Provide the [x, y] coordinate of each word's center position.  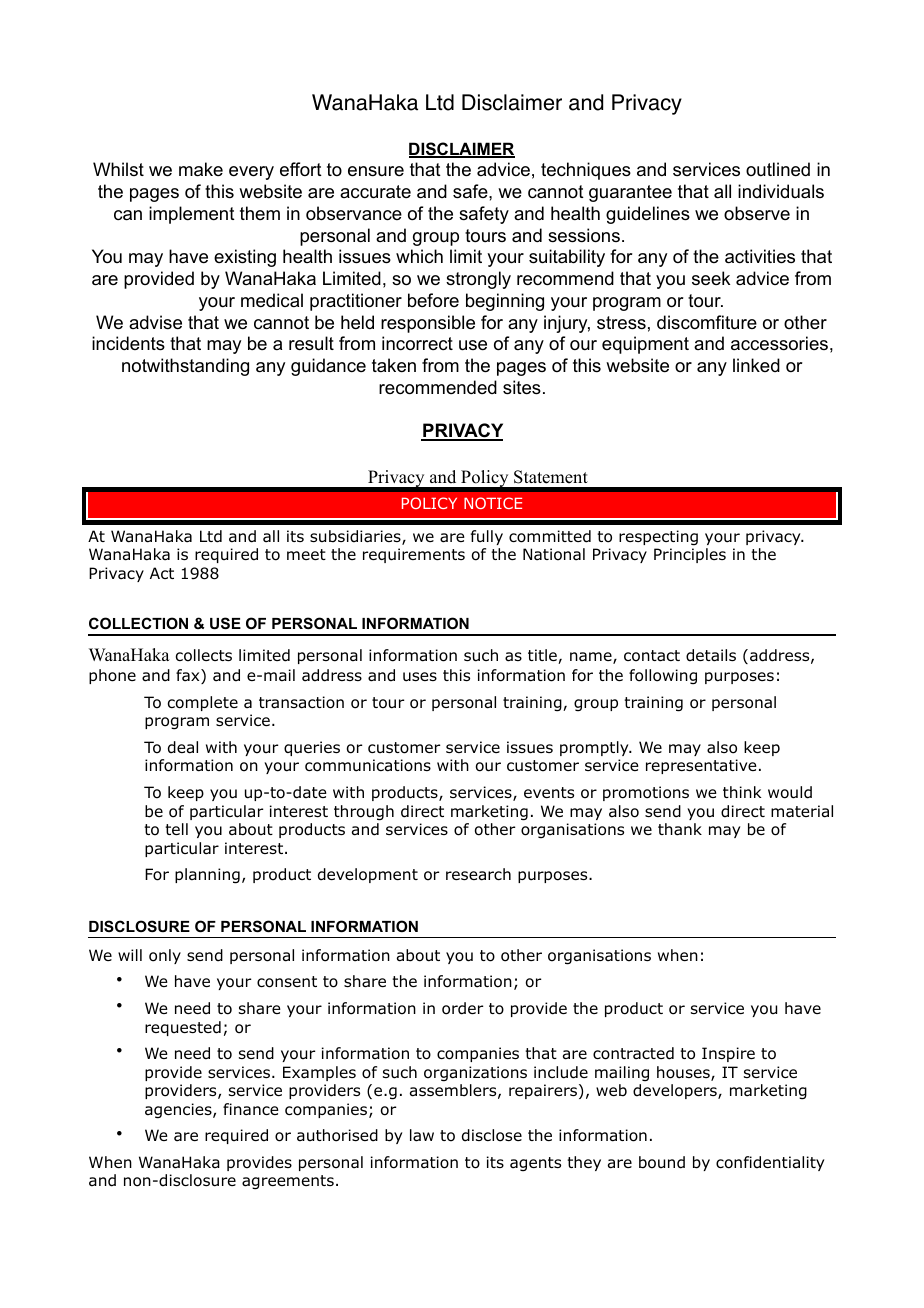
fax [189, 676]
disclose [492, 1135]
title [543, 656]
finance [251, 1109]
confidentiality [770, 1163]
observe [757, 213]
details [711, 655]
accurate [375, 192]
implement [192, 215]
